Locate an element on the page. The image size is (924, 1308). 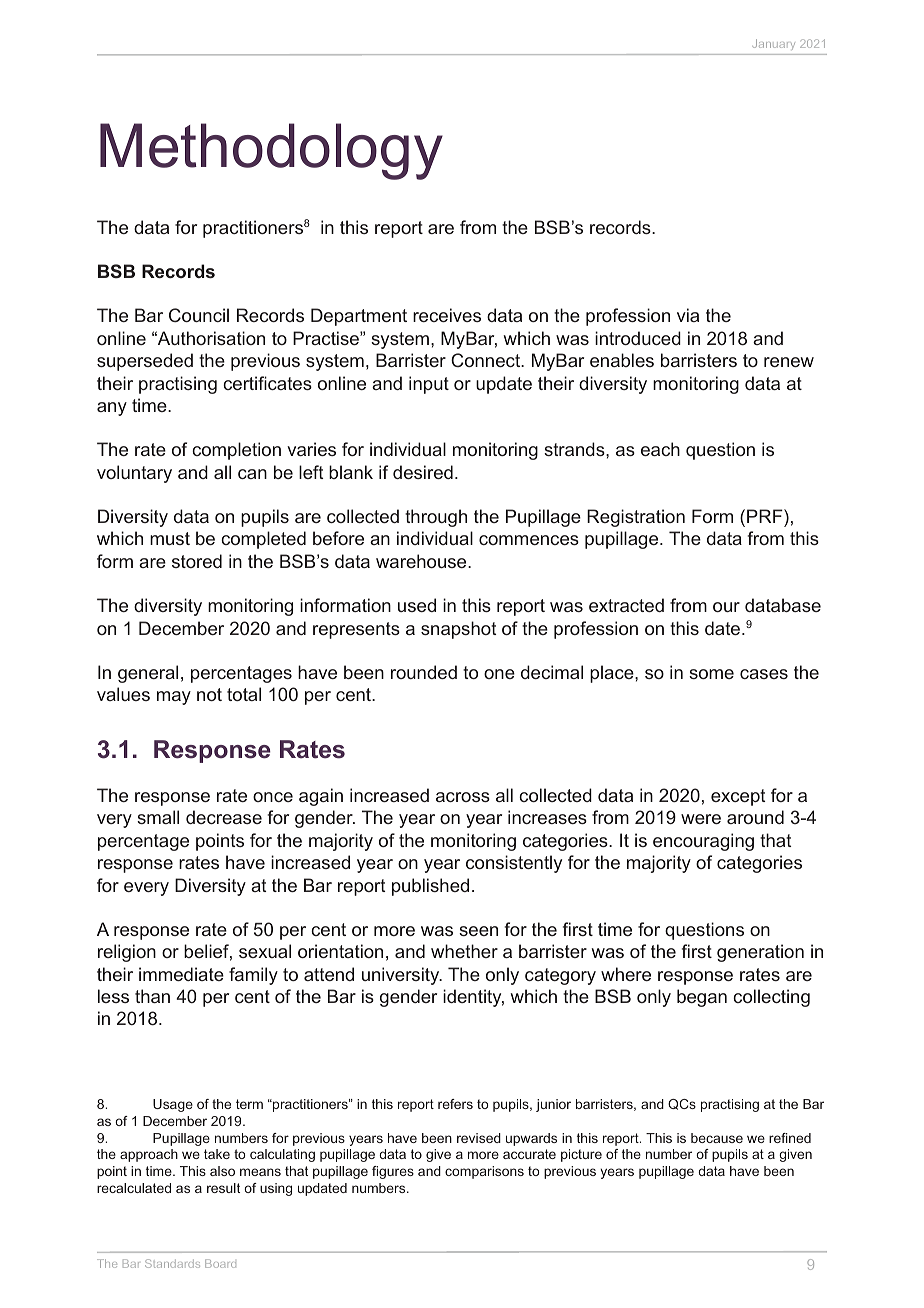
must is located at coordinates (170, 538).
